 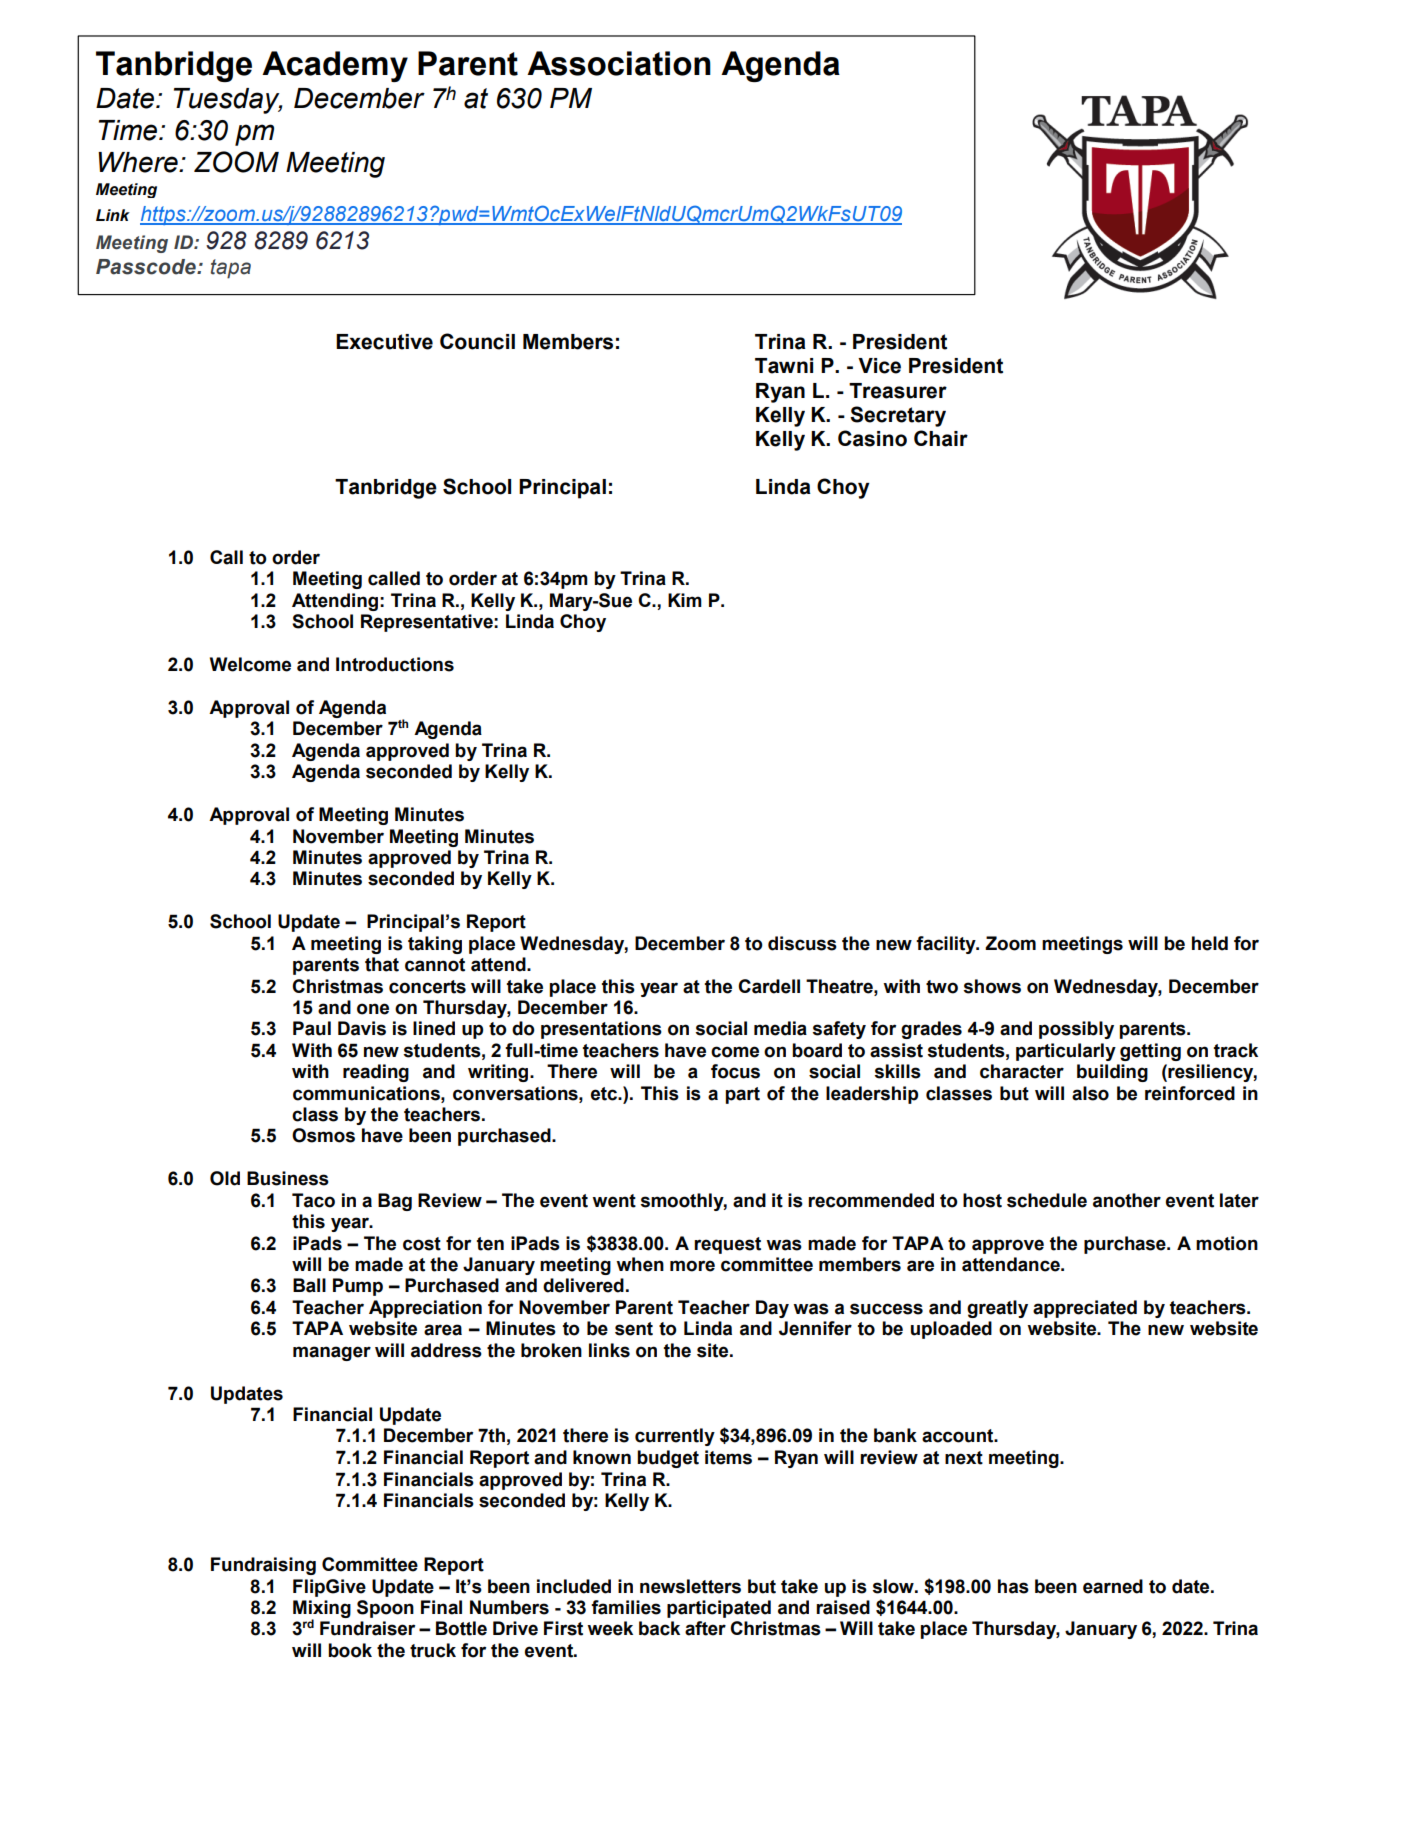 I want to click on Association, so click(x=619, y=63).
